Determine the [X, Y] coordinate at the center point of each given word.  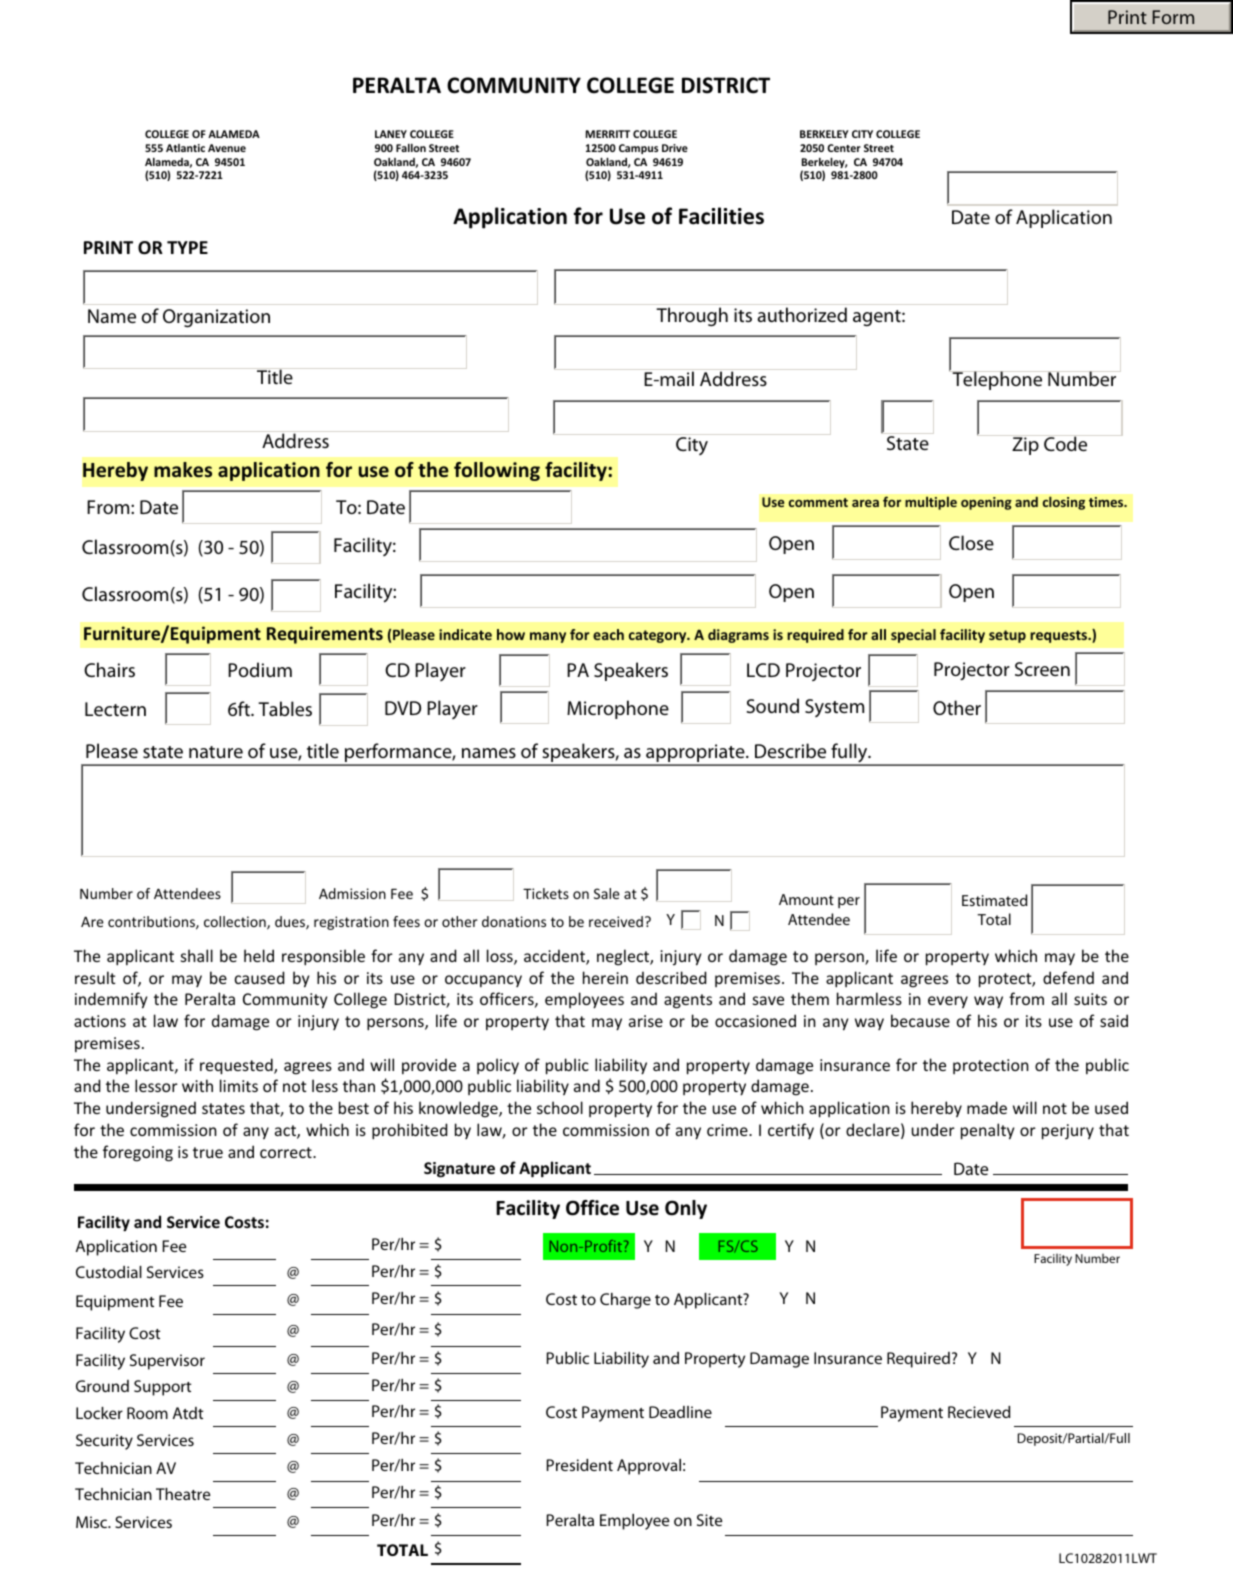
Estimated [995, 900]
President [580, 1465]
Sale [607, 893]
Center [844, 148]
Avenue [227, 148]
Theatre [183, 1494]
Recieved [979, 1412]
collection [236, 923]
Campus [638, 149]
